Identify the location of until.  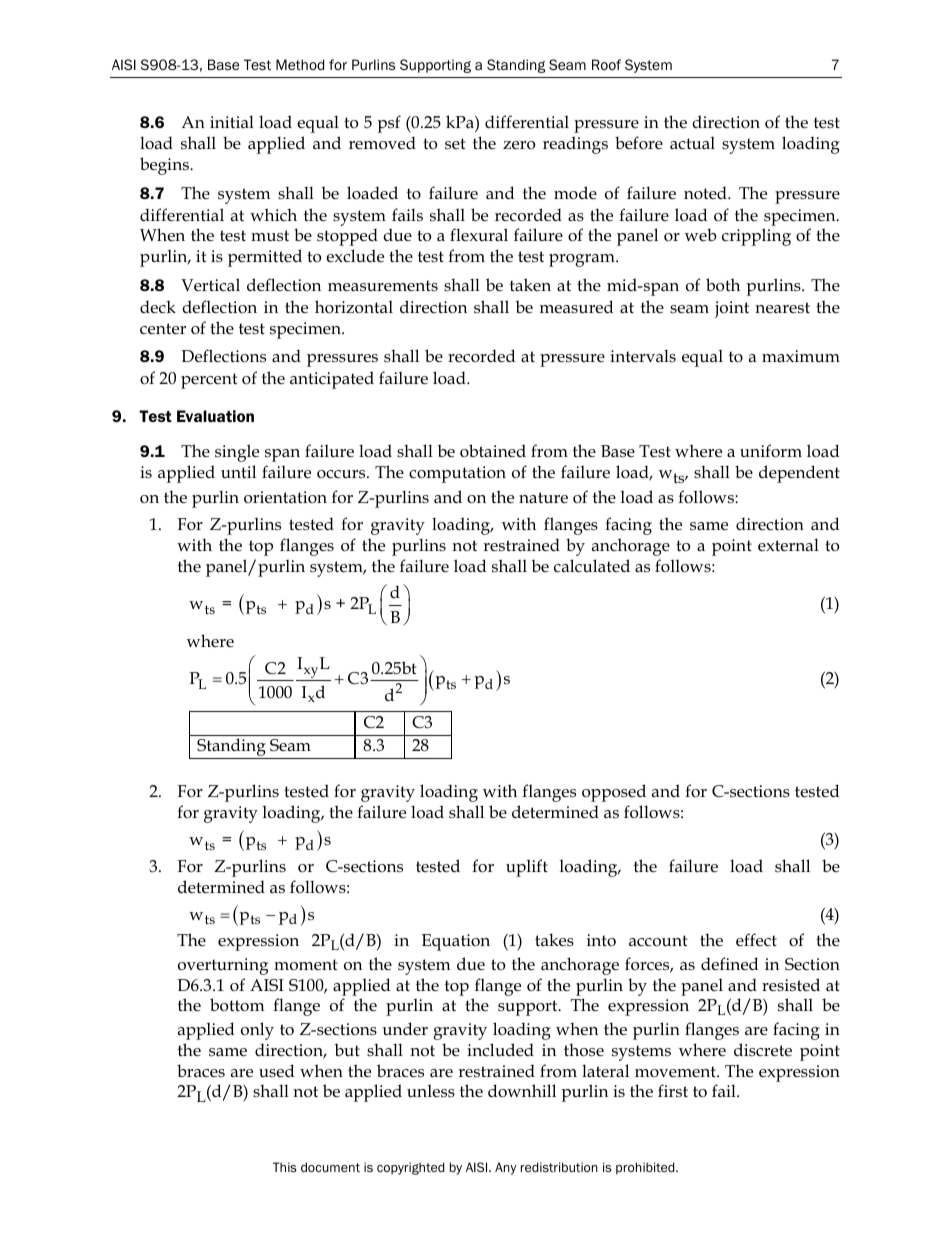
(238, 471).
